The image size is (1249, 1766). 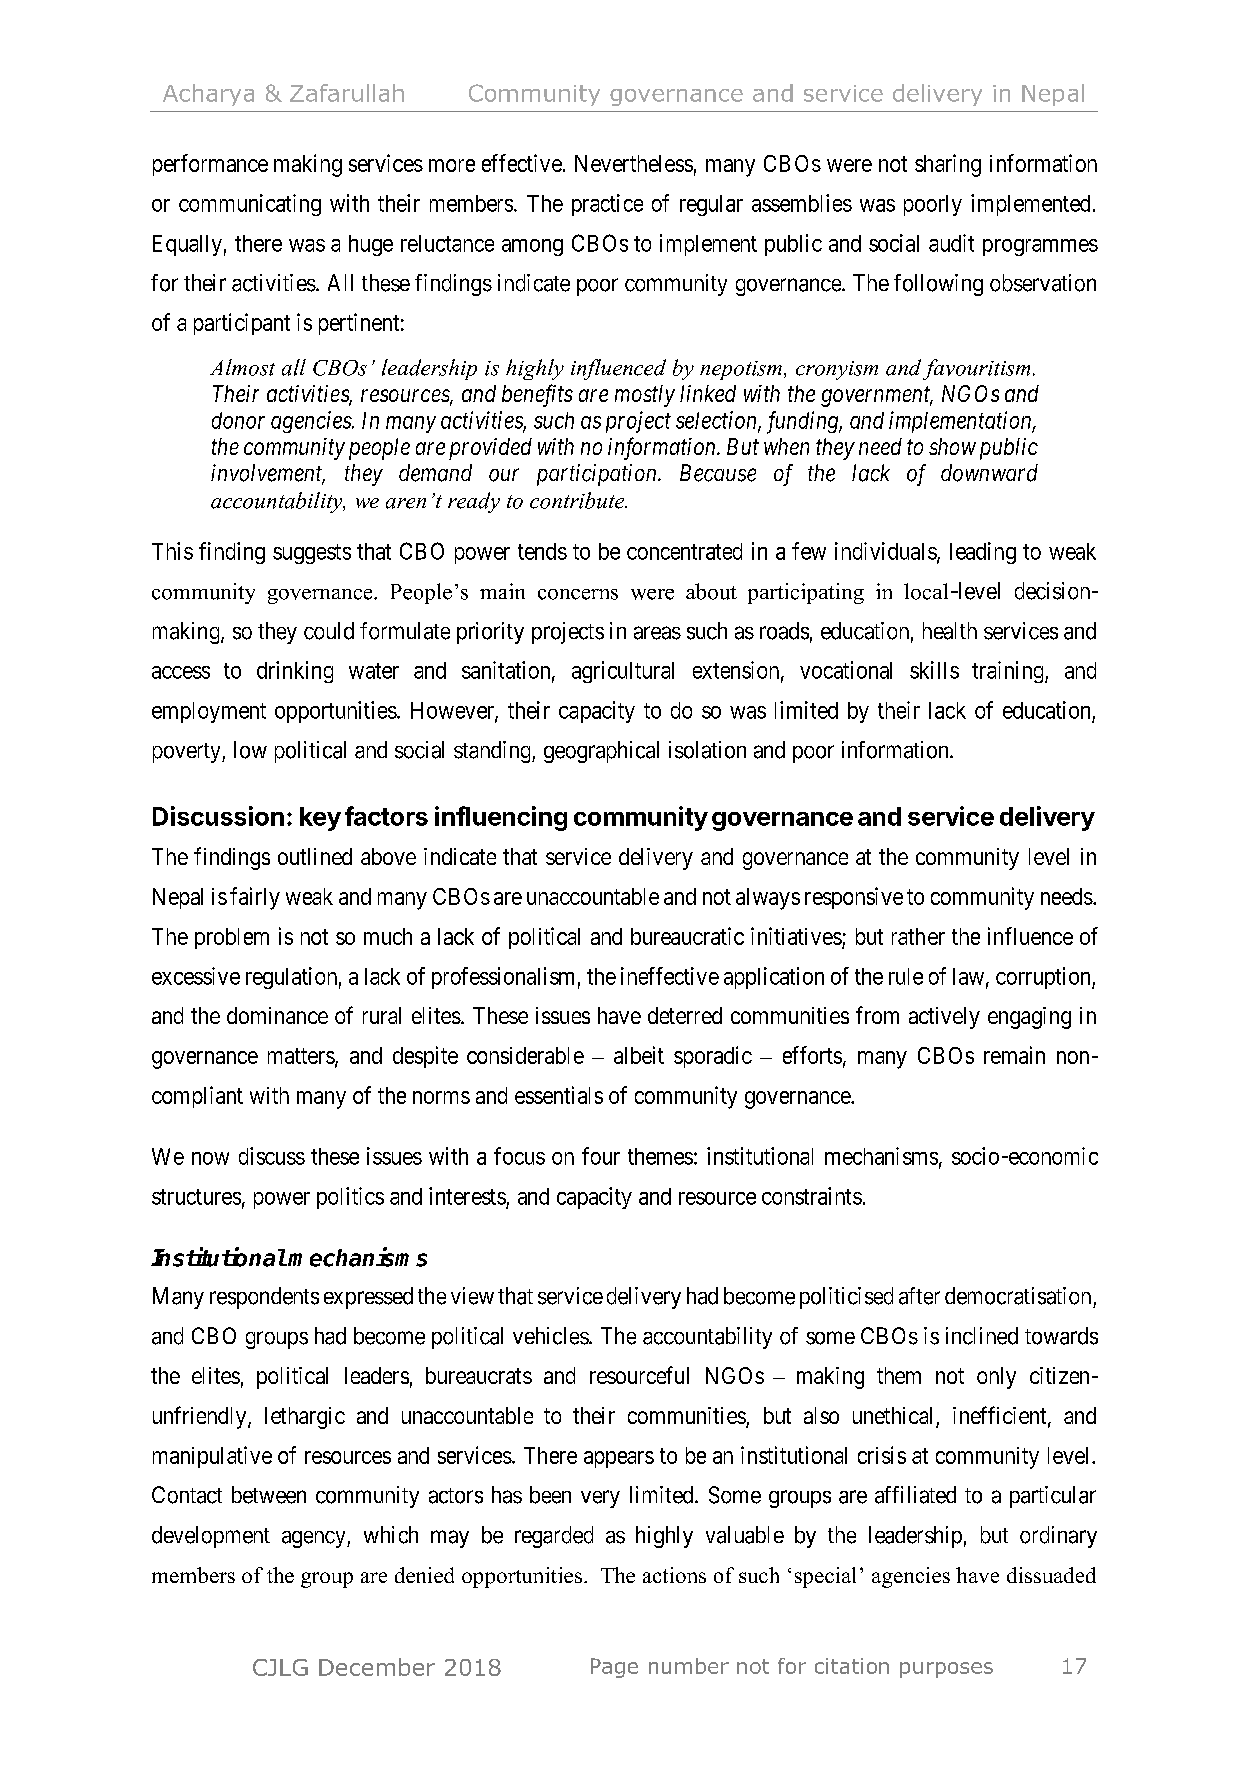 What do you see at coordinates (250, 205) in the screenshot?
I see `communicating` at bounding box center [250, 205].
